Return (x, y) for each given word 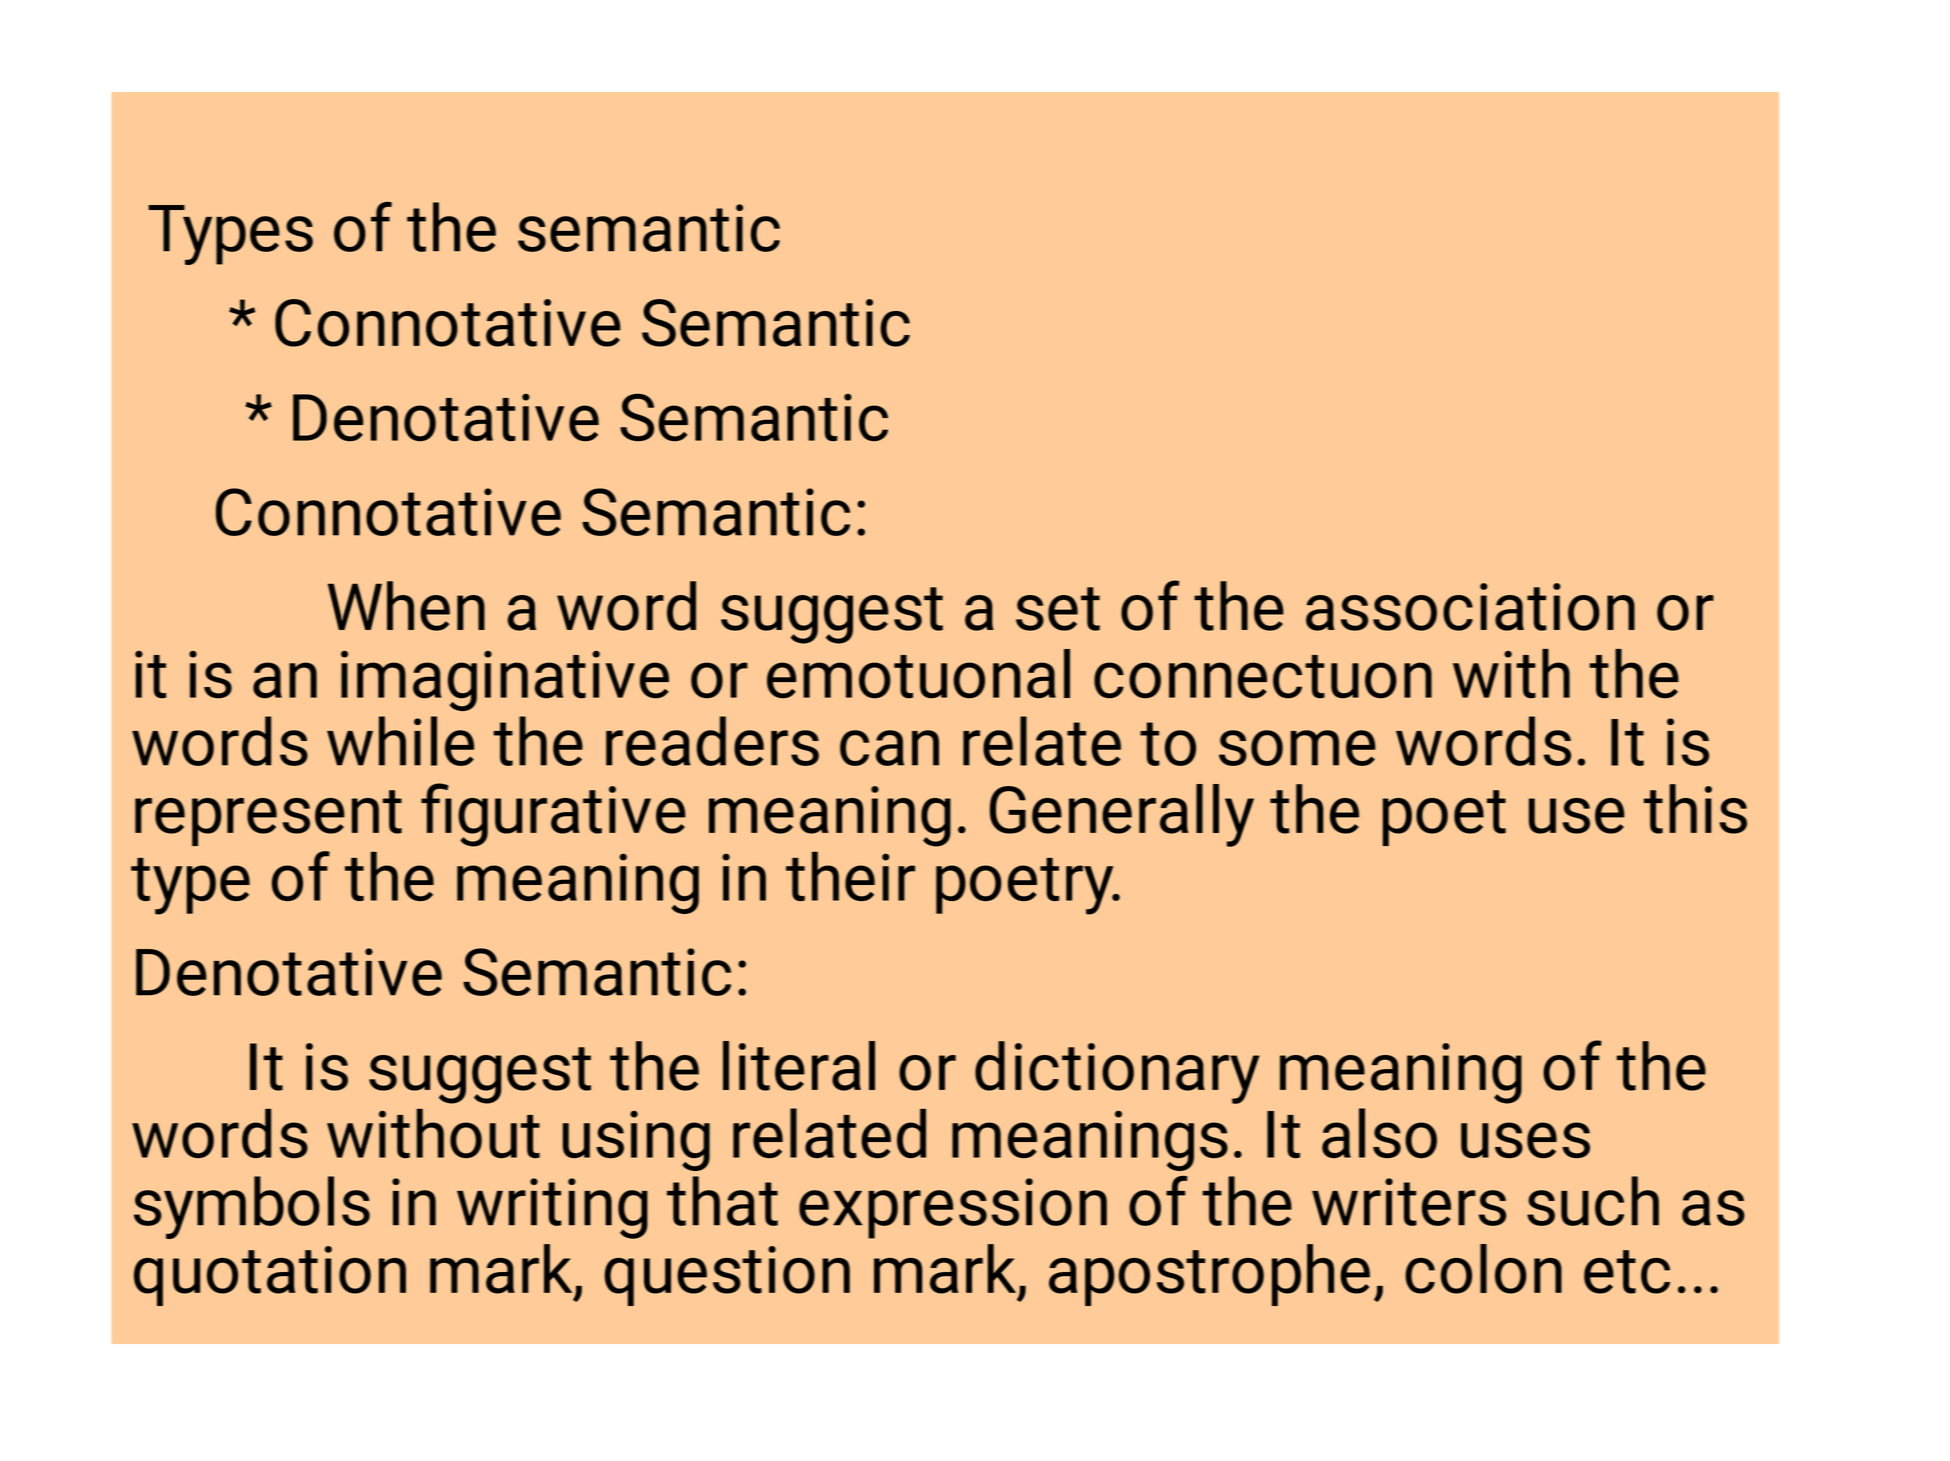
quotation (270, 1276)
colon (1483, 1269)
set (1058, 609)
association (1470, 607)
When (406, 606)
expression (953, 1208)
